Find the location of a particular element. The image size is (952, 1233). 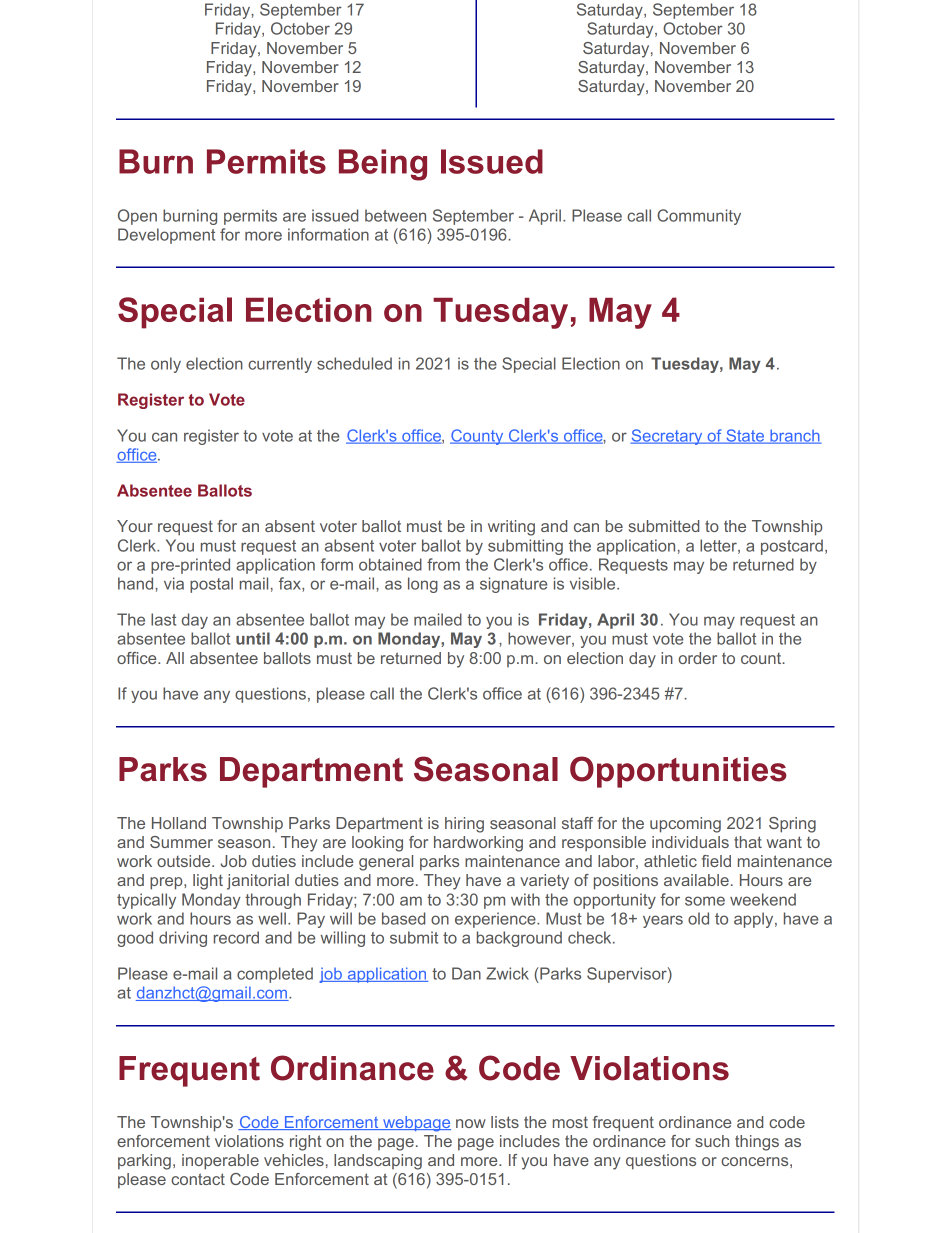

now is located at coordinates (471, 1123).
